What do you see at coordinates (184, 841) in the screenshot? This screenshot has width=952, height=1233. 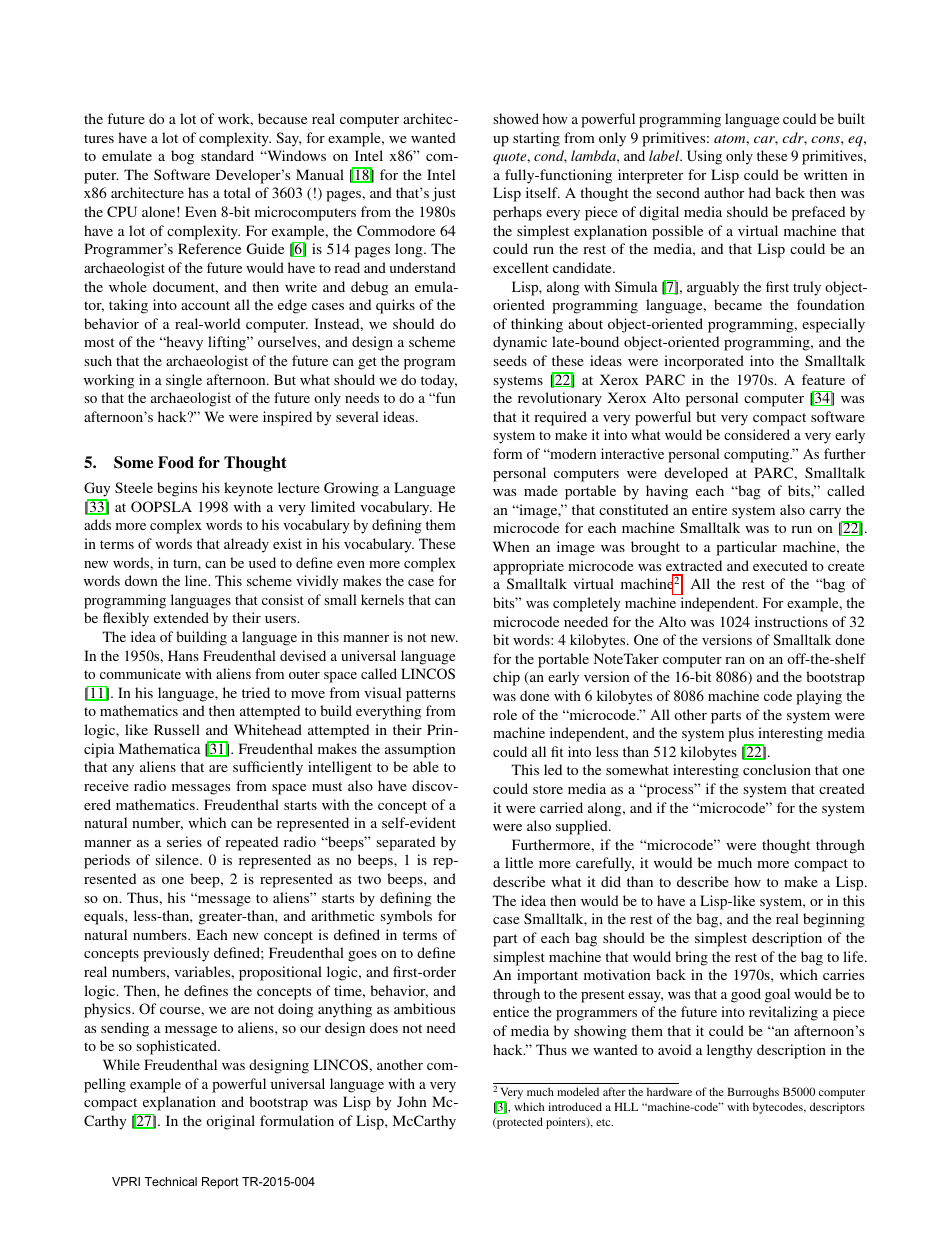 I see `series` at bounding box center [184, 841].
